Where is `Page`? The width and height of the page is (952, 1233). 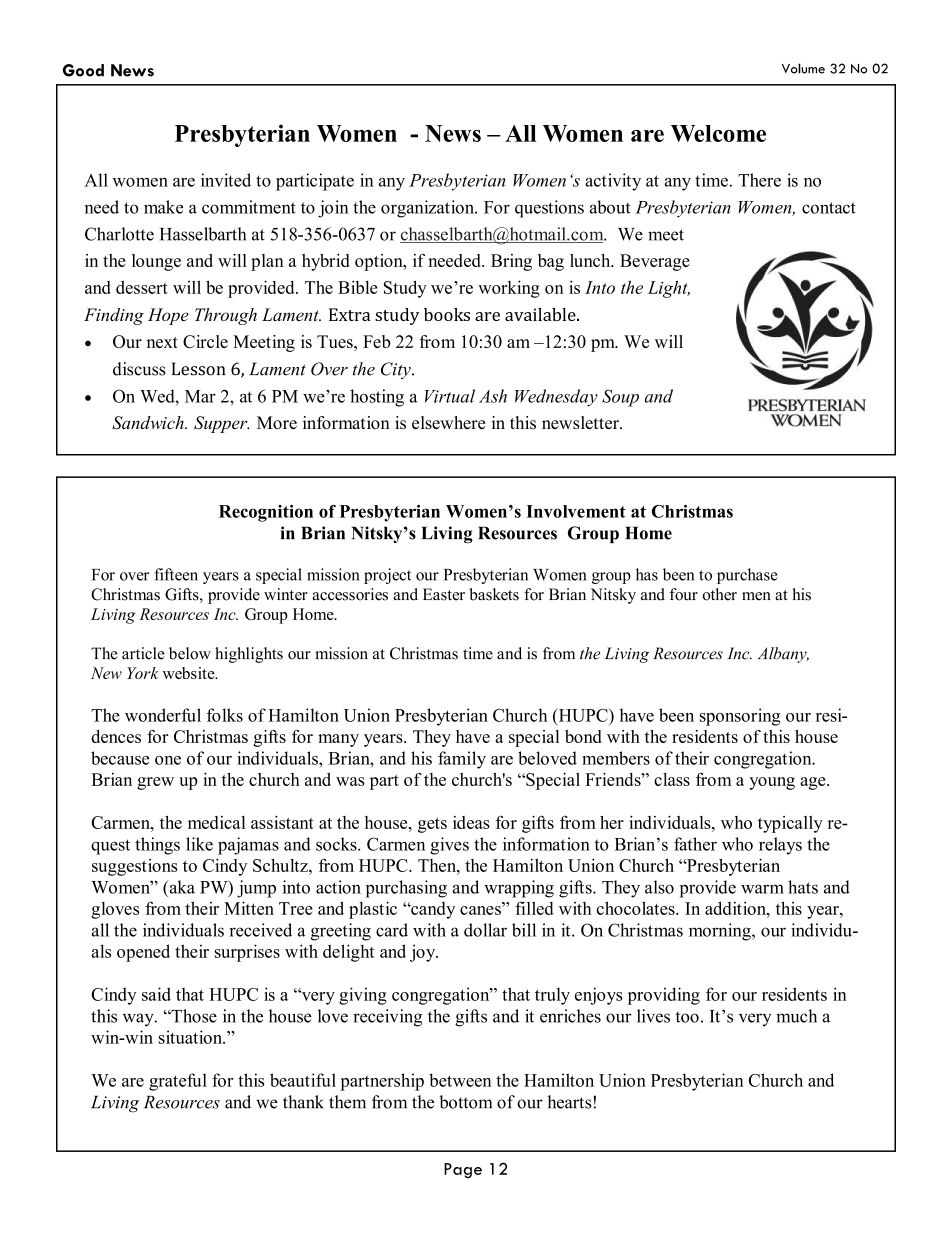
Page is located at coordinates (463, 1171).
